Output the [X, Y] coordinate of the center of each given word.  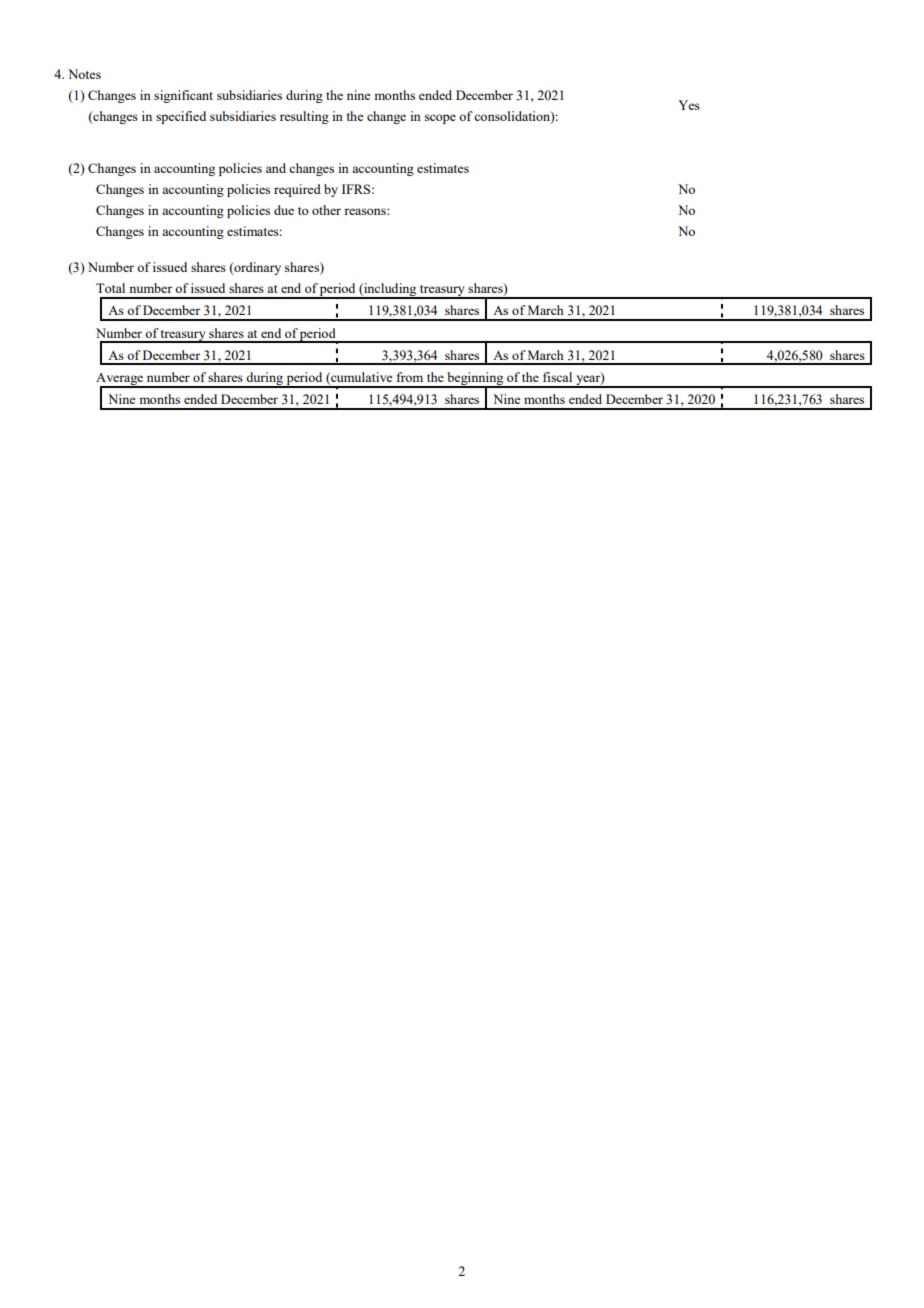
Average [121, 380]
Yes [689, 105]
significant [183, 96]
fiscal [557, 377]
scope [440, 119]
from [410, 377]
